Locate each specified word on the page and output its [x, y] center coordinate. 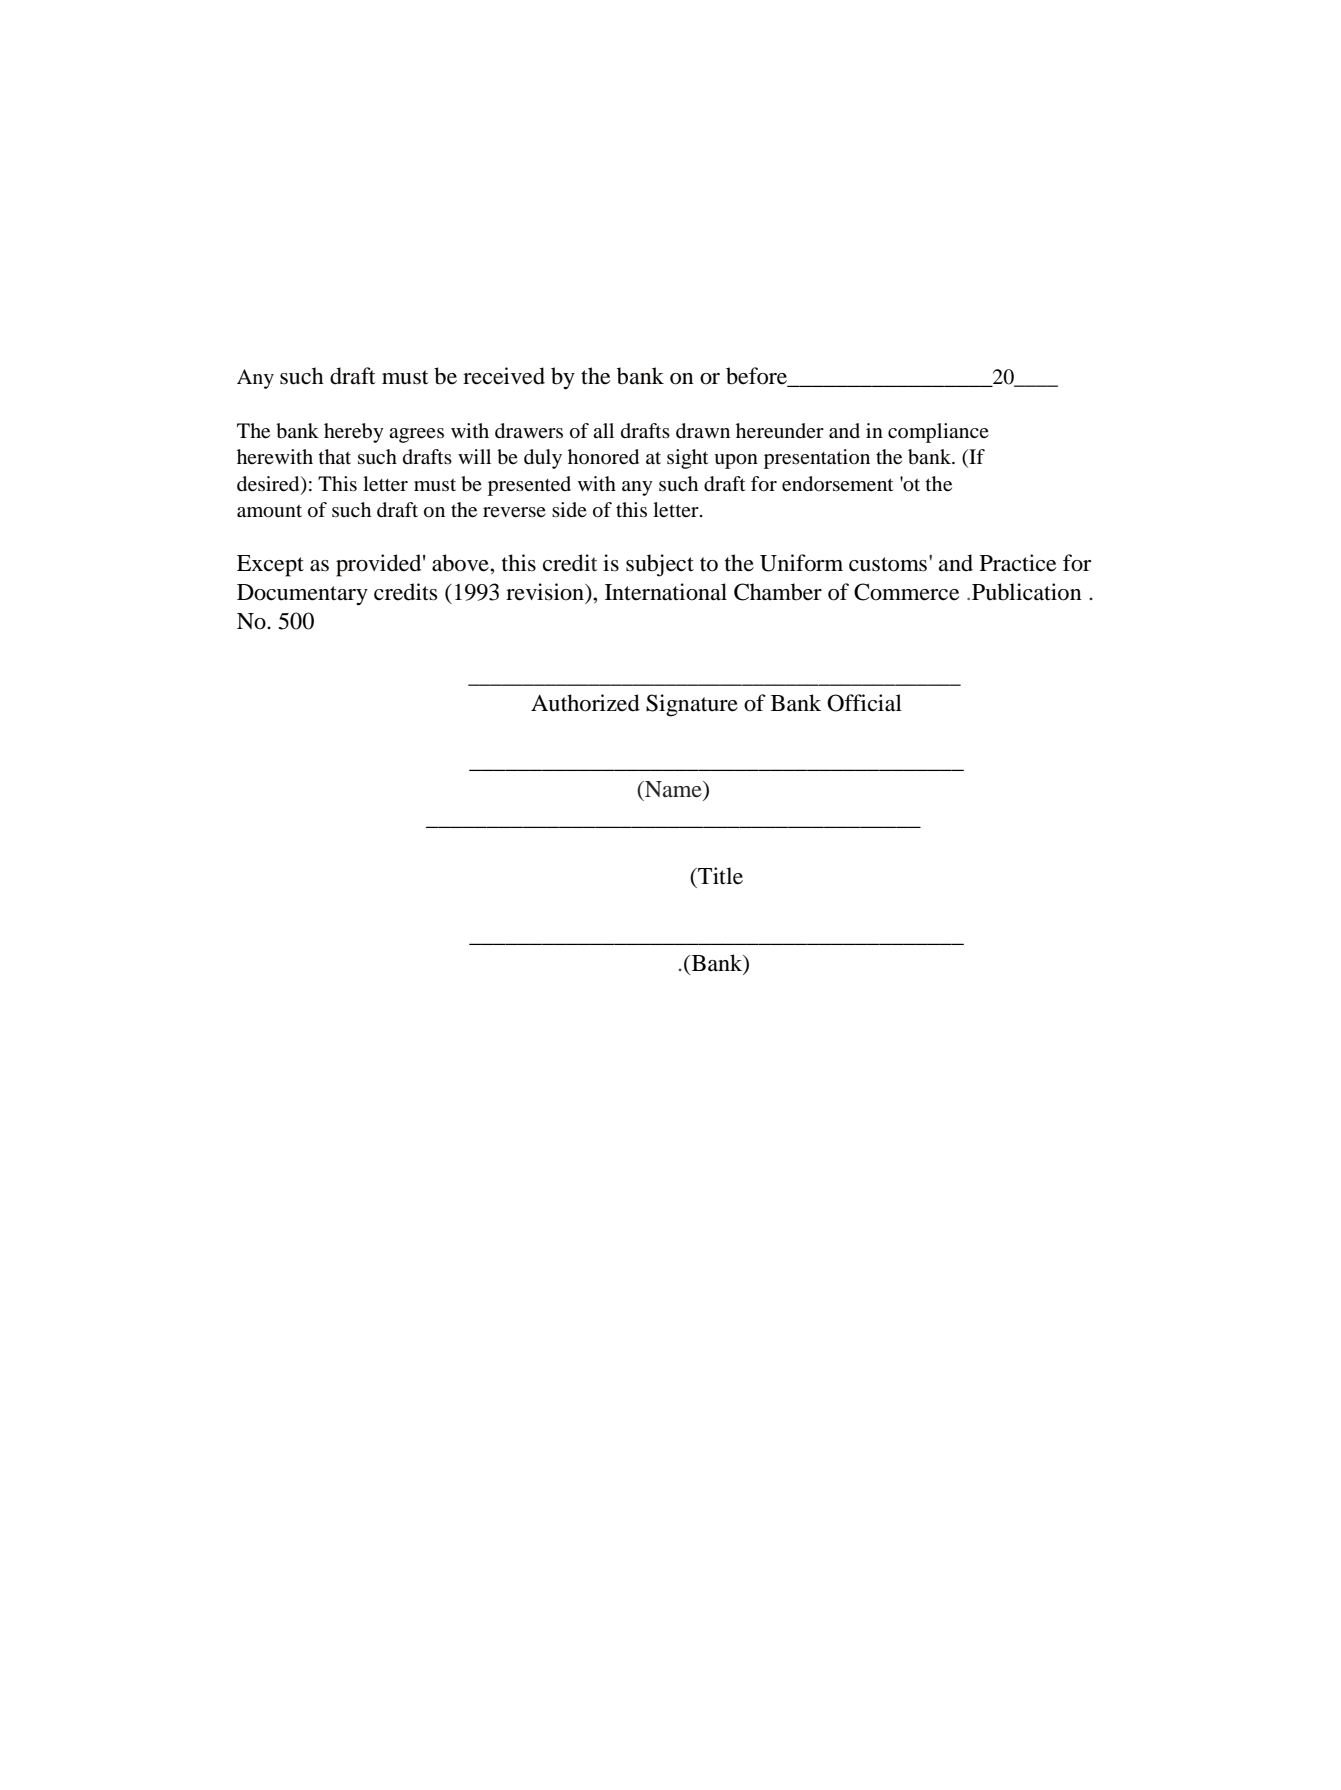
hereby [354, 433]
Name [673, 789]
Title [719, 876]
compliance [938, 433]
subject [660, 565]
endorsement [837, 484]
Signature [692, 705]
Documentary [302, 595]
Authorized [585, 703]
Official [864, 703]
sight [687, 459]
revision [546, 592]
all [603, 430]
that [335, 456]
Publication [1027, 592]
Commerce [906, 592]
